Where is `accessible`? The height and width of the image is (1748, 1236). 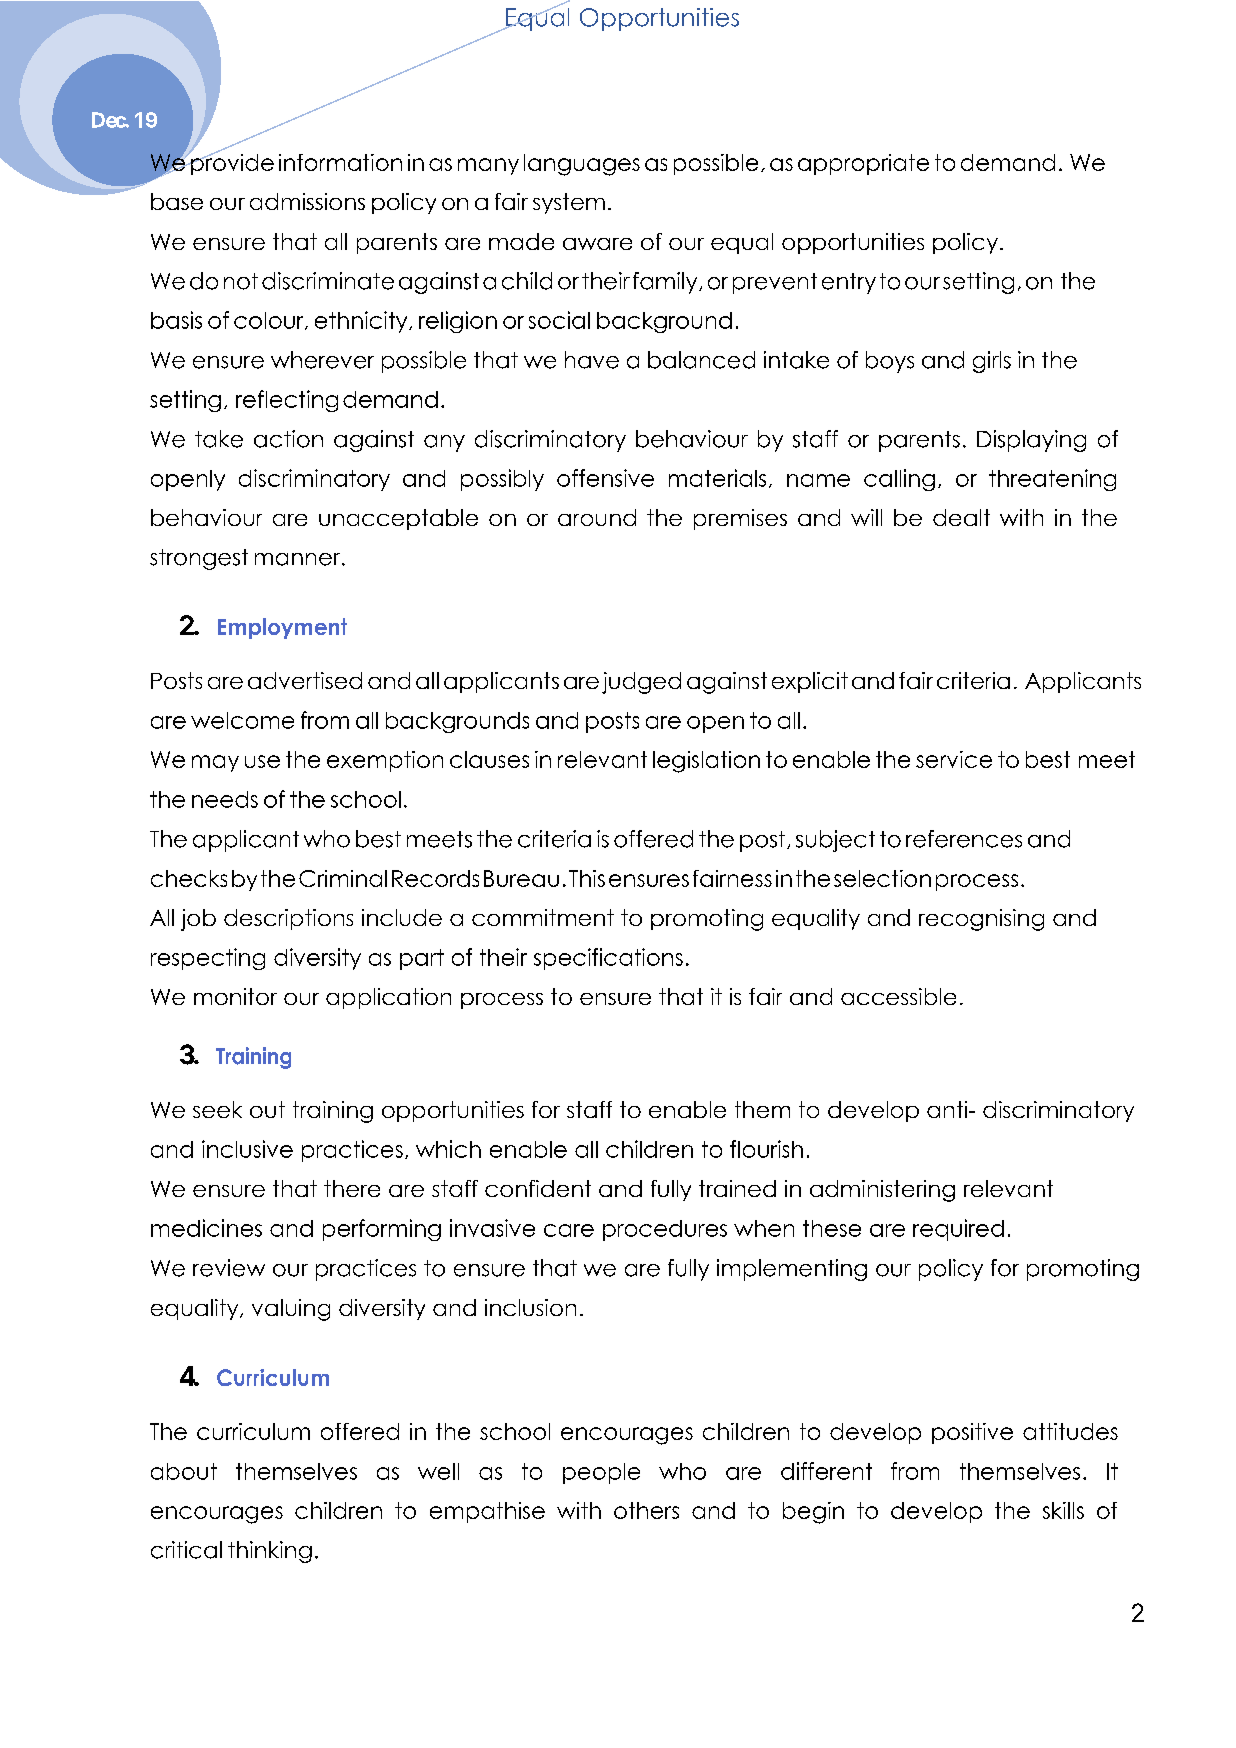 accessible is located at coordinates (898, 996).
